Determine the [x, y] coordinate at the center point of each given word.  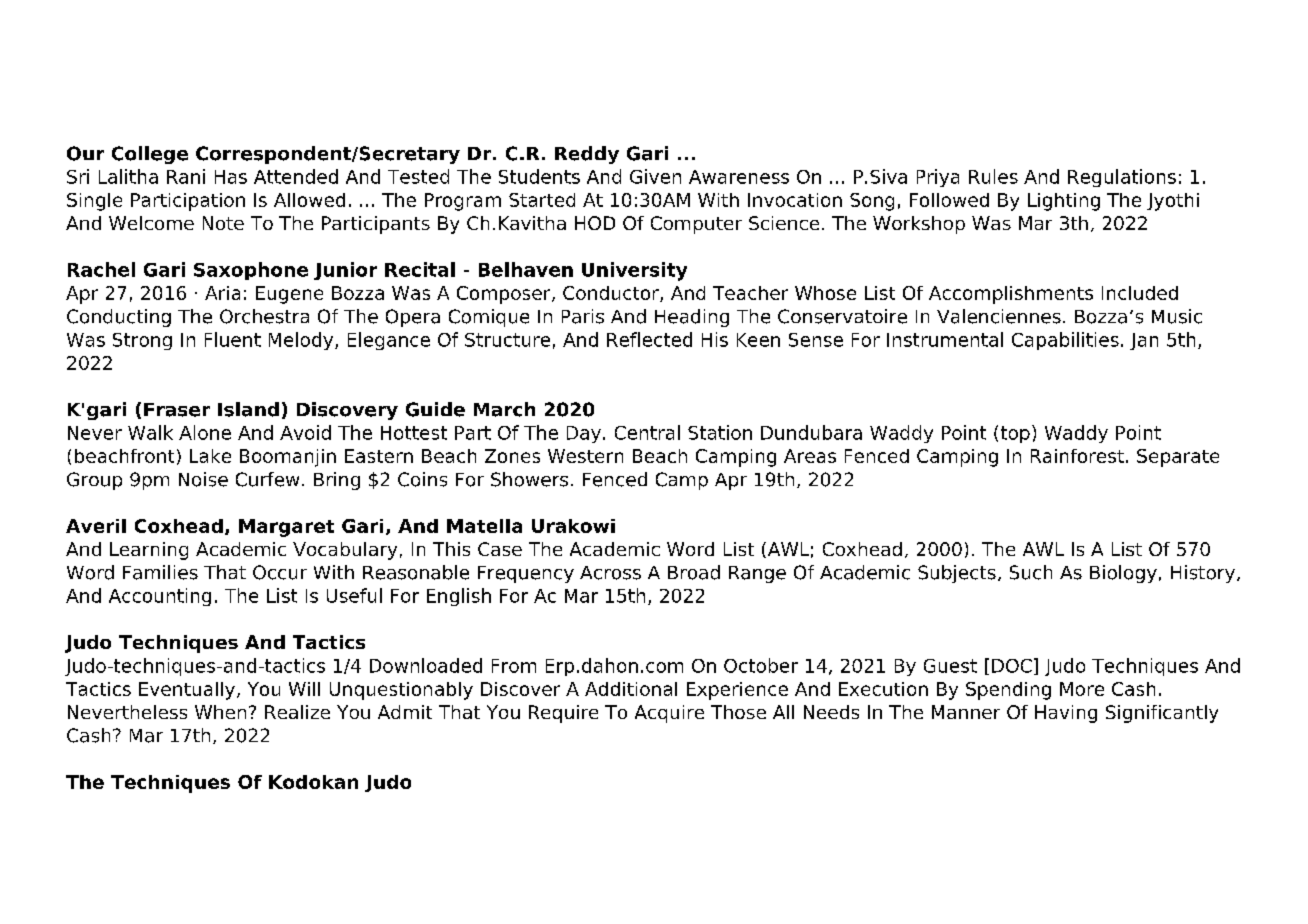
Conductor [612, 294]
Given [655, 176]
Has [231, 177]
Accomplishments [1011, 295]
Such [1031, 572]
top [1015, 434]
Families [160, 572]
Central [647, 432]
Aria [222, 293]
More [1082, 689]
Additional [631, 689]
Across [610, 573]
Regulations [1122, 178]
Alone [205, 432]
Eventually [187, 691]
